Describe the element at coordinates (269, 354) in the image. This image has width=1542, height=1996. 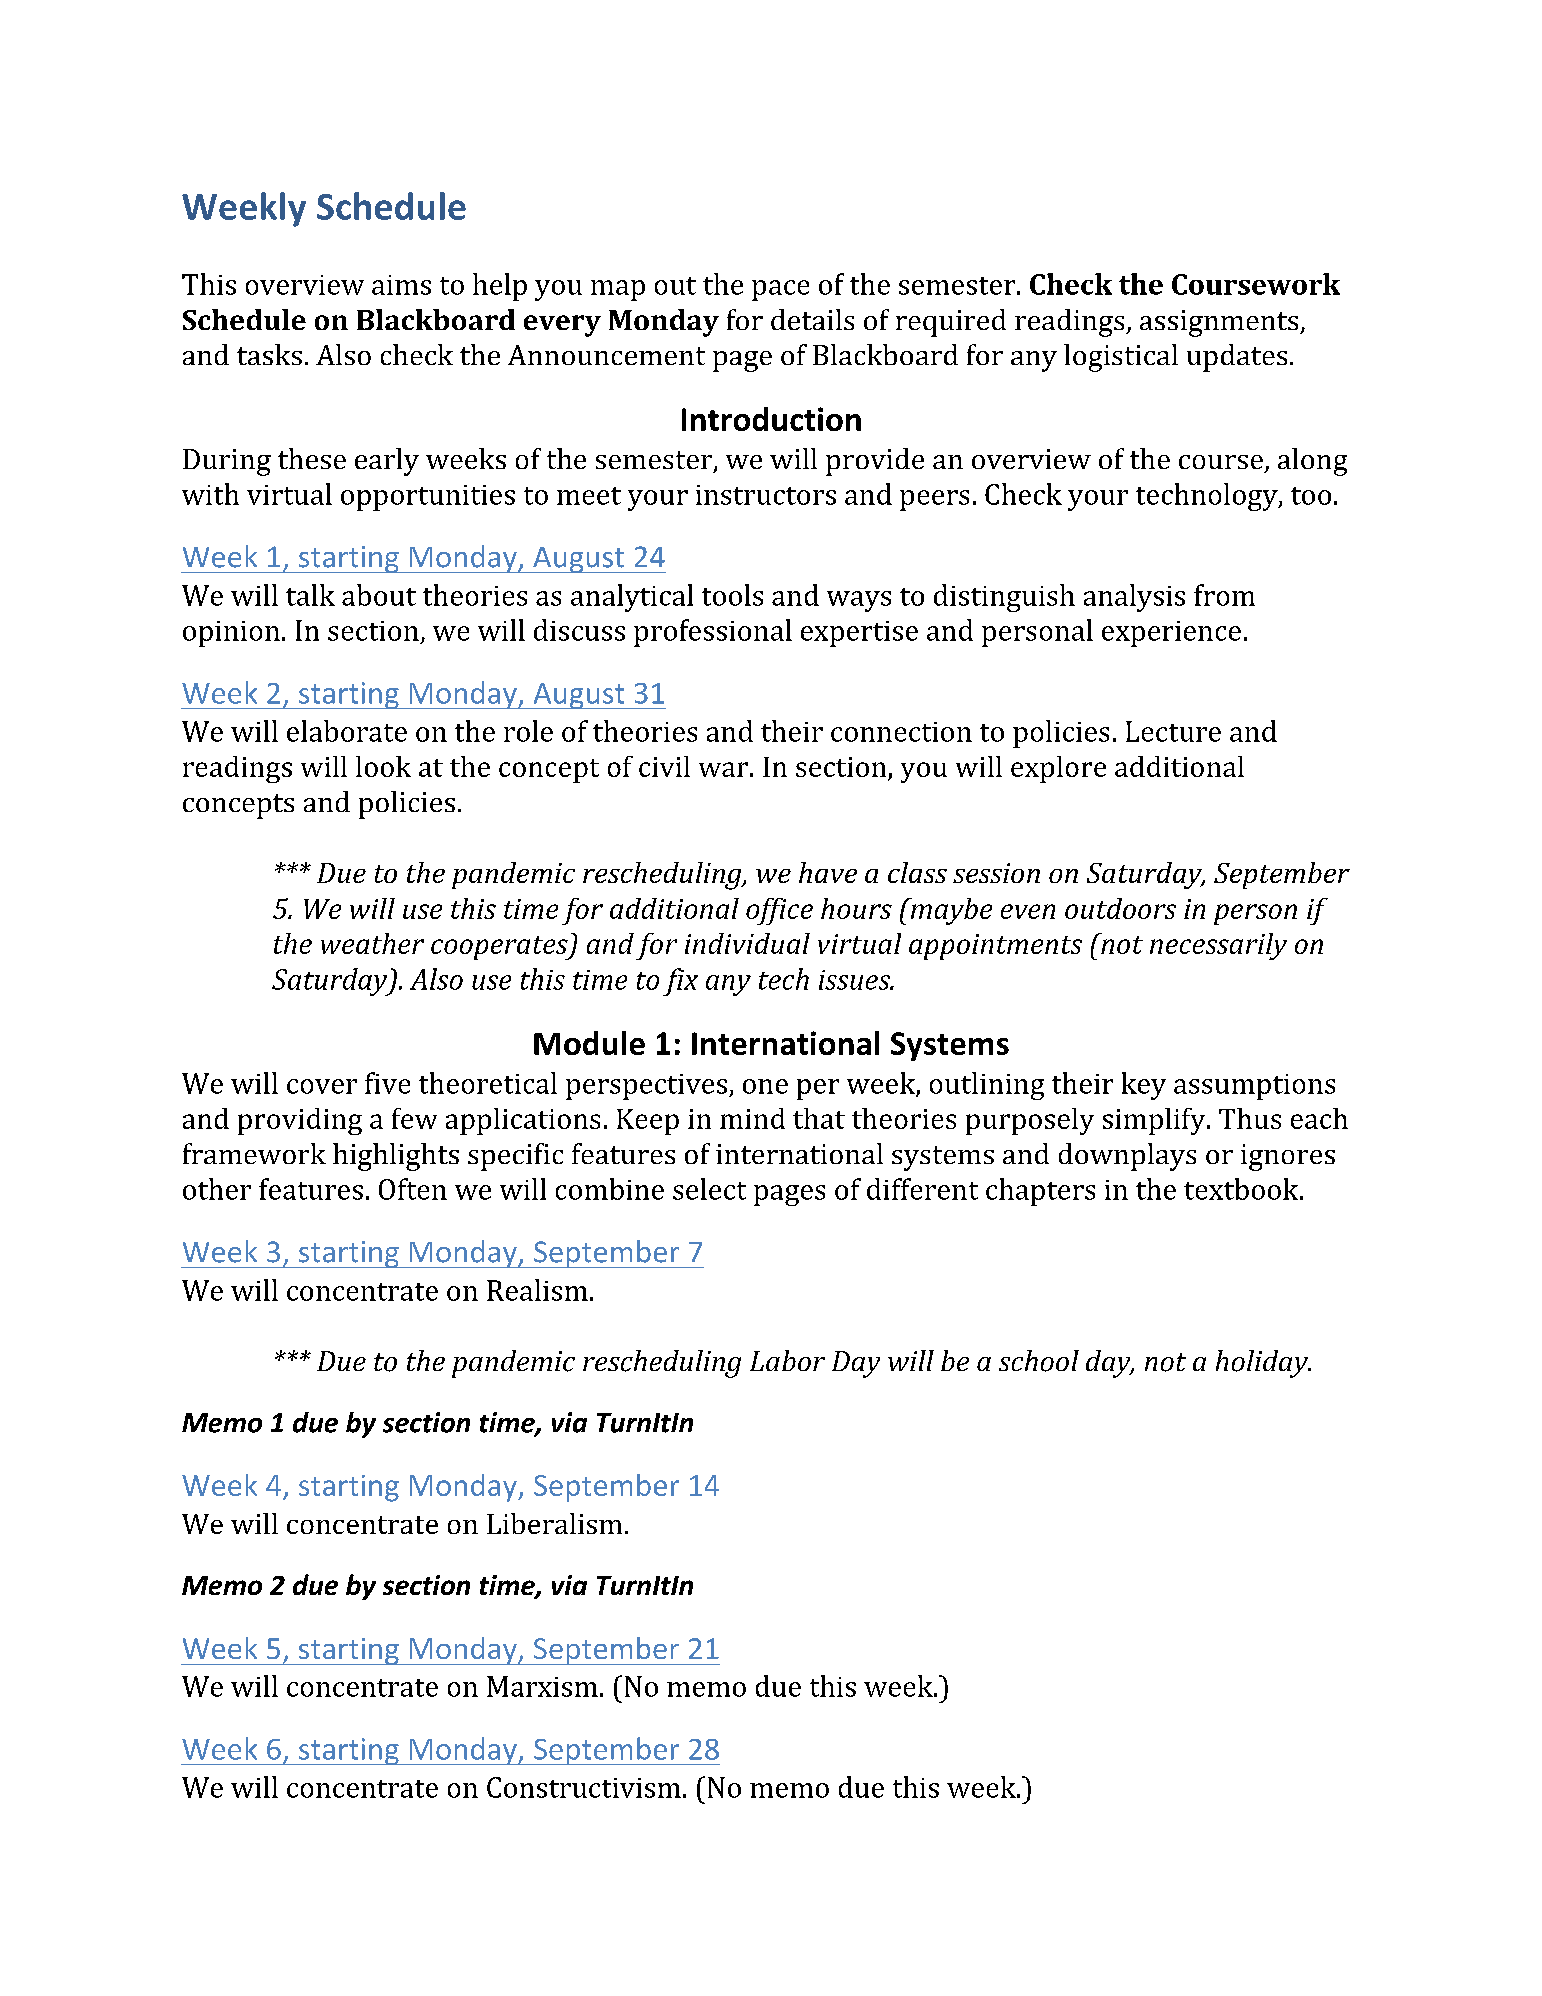
I see `tasks` at that location.
